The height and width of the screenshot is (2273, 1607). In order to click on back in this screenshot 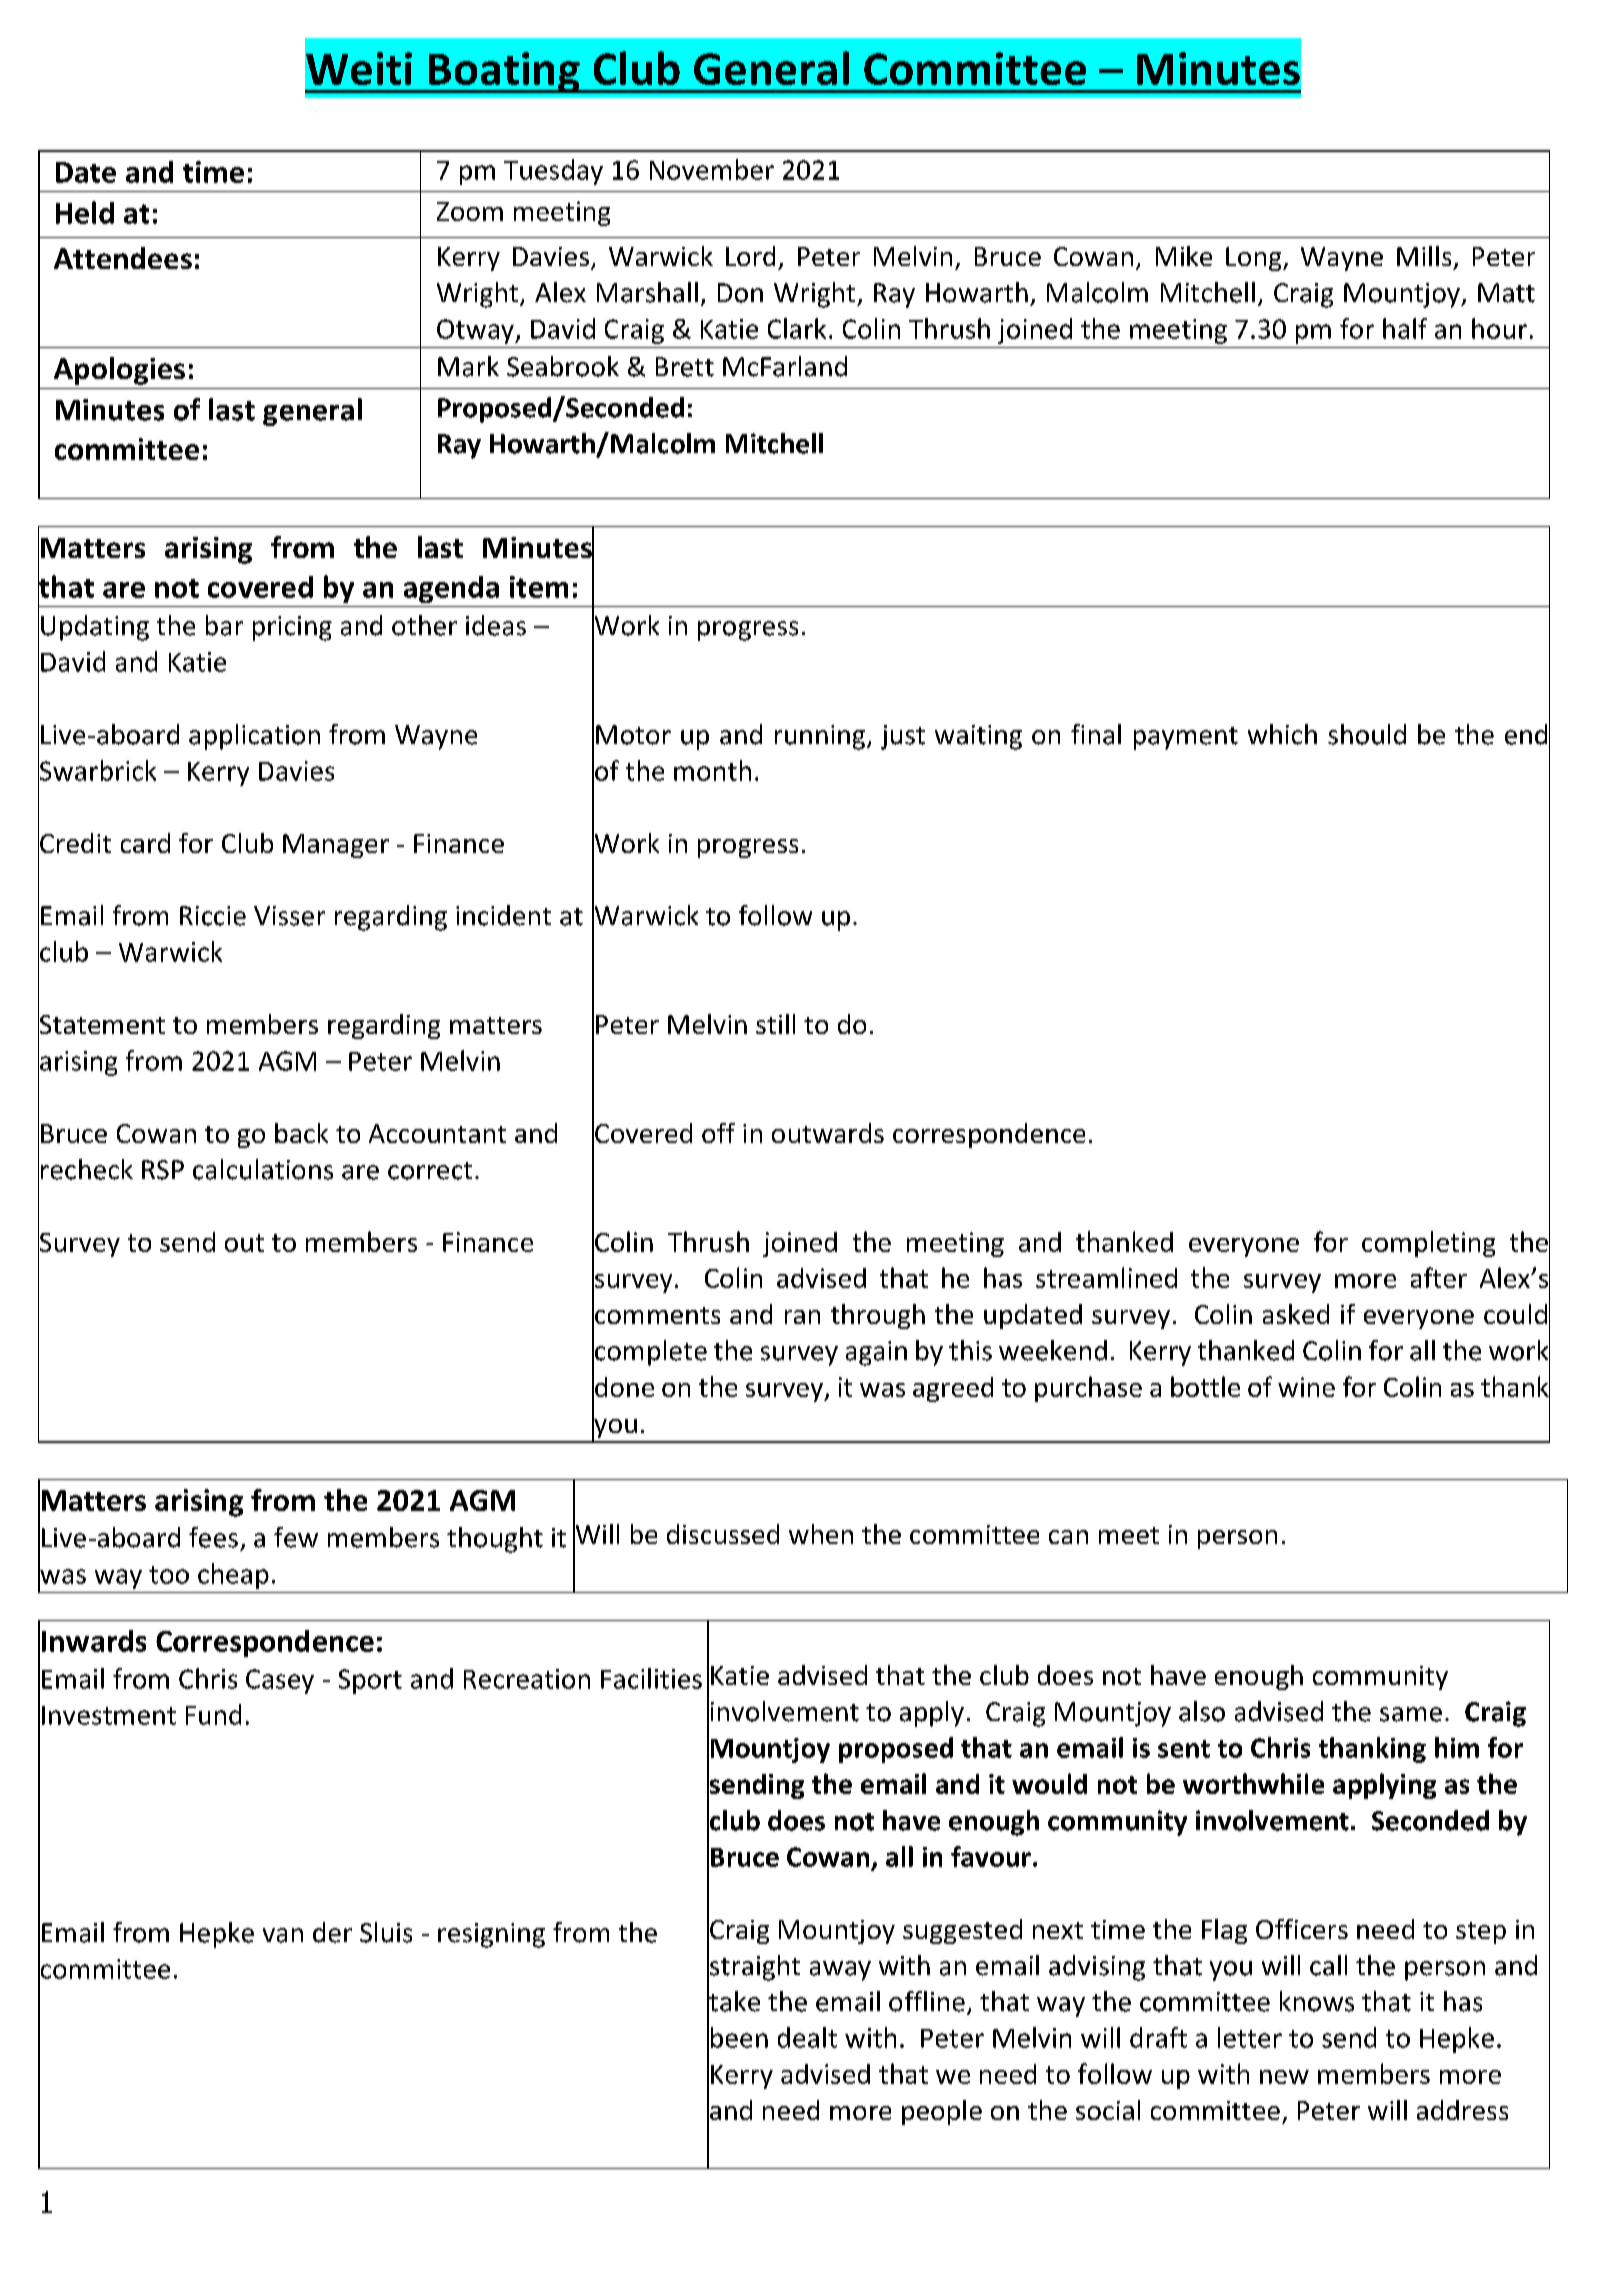, I will do `click(301, 1133)`.
